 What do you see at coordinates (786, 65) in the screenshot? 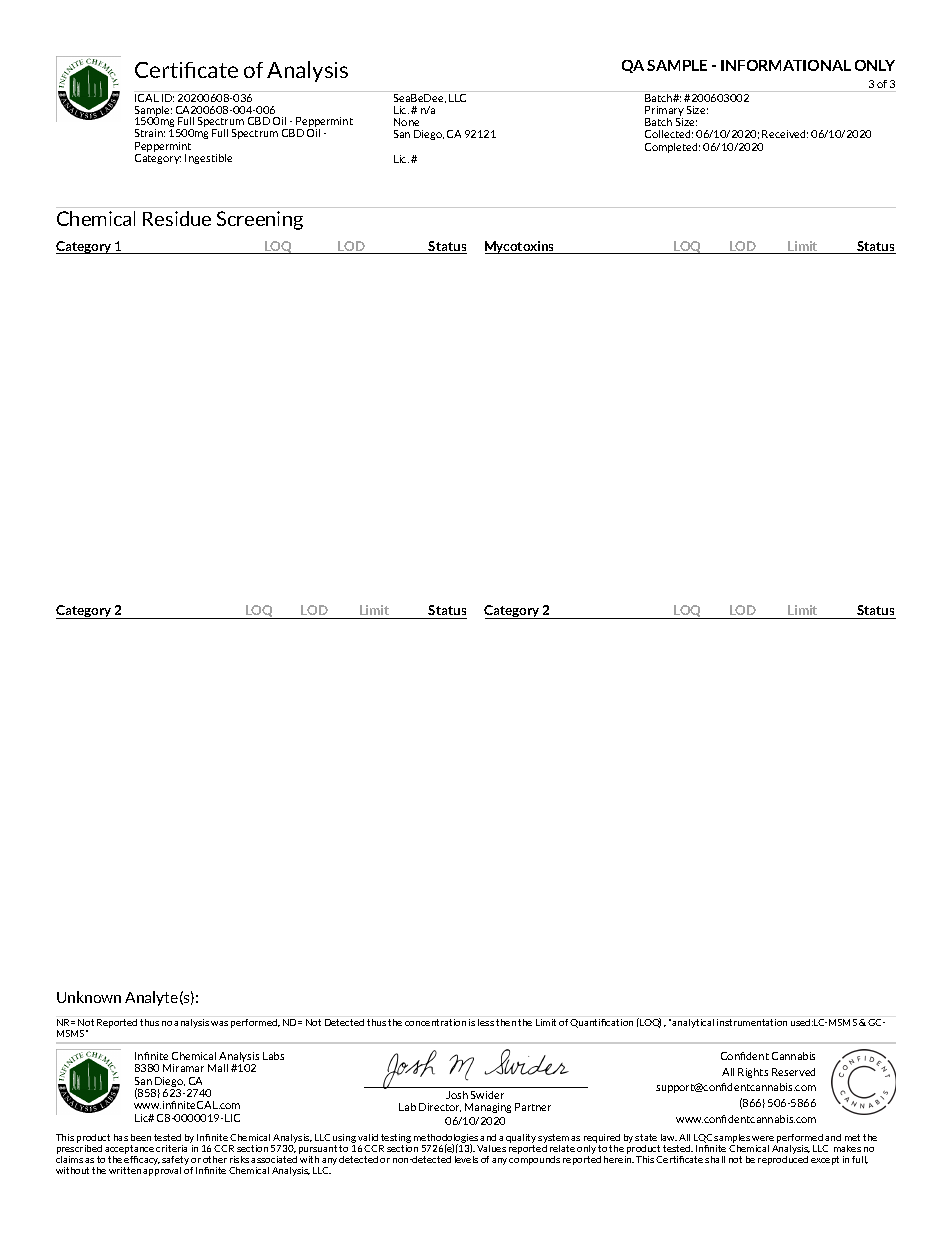
I see `INFORMATIONAL` at bounding box center [786, 65].
